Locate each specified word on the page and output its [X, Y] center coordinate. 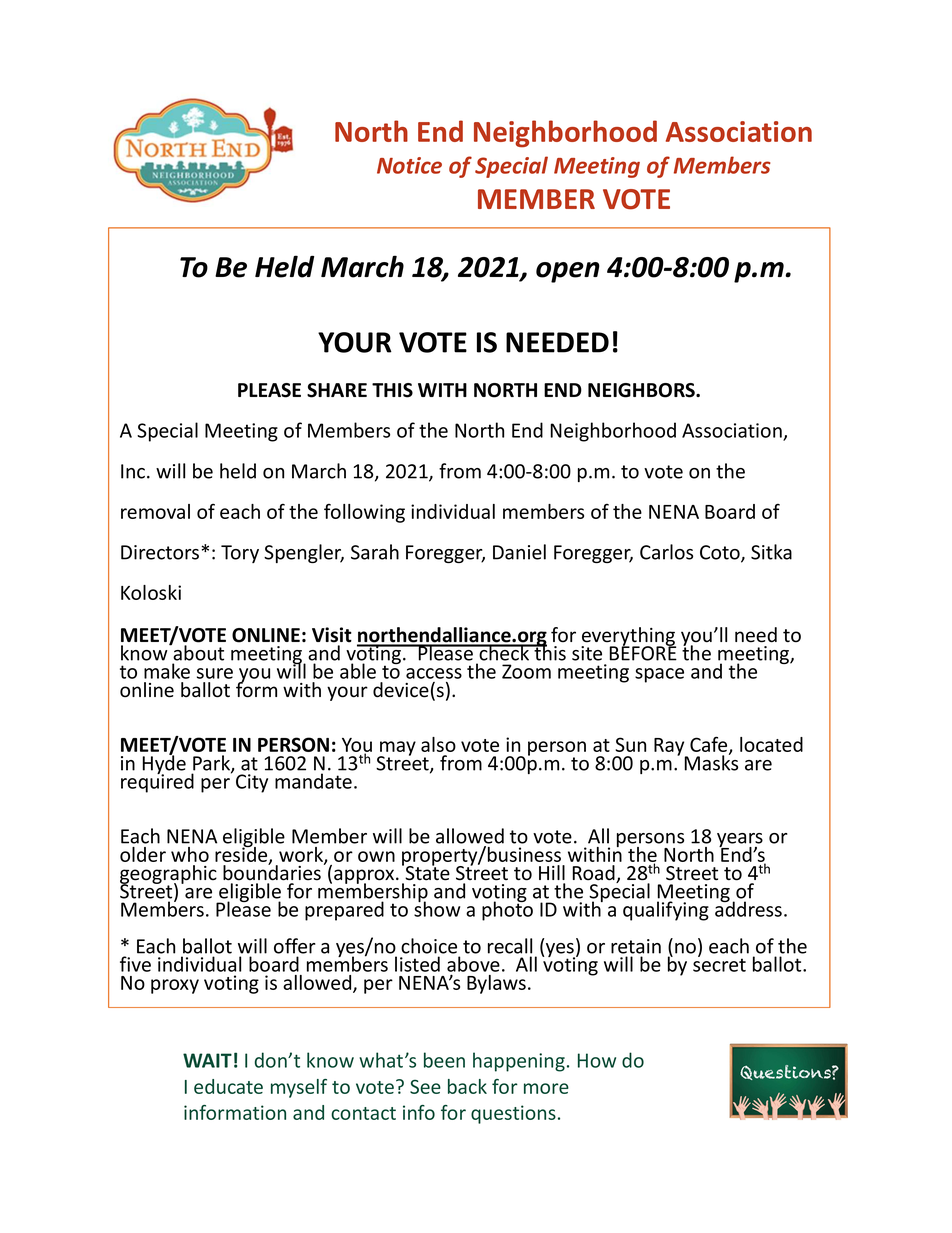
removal [155, 511]
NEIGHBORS [642, 390]
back [467, 1086]
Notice [409, 165]
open [568, 272]
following [364, 513]
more [546, 1088]
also [438, 744]
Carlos [666, 552]
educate [228, 1086]
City [252, 783]
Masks [711, 762]
